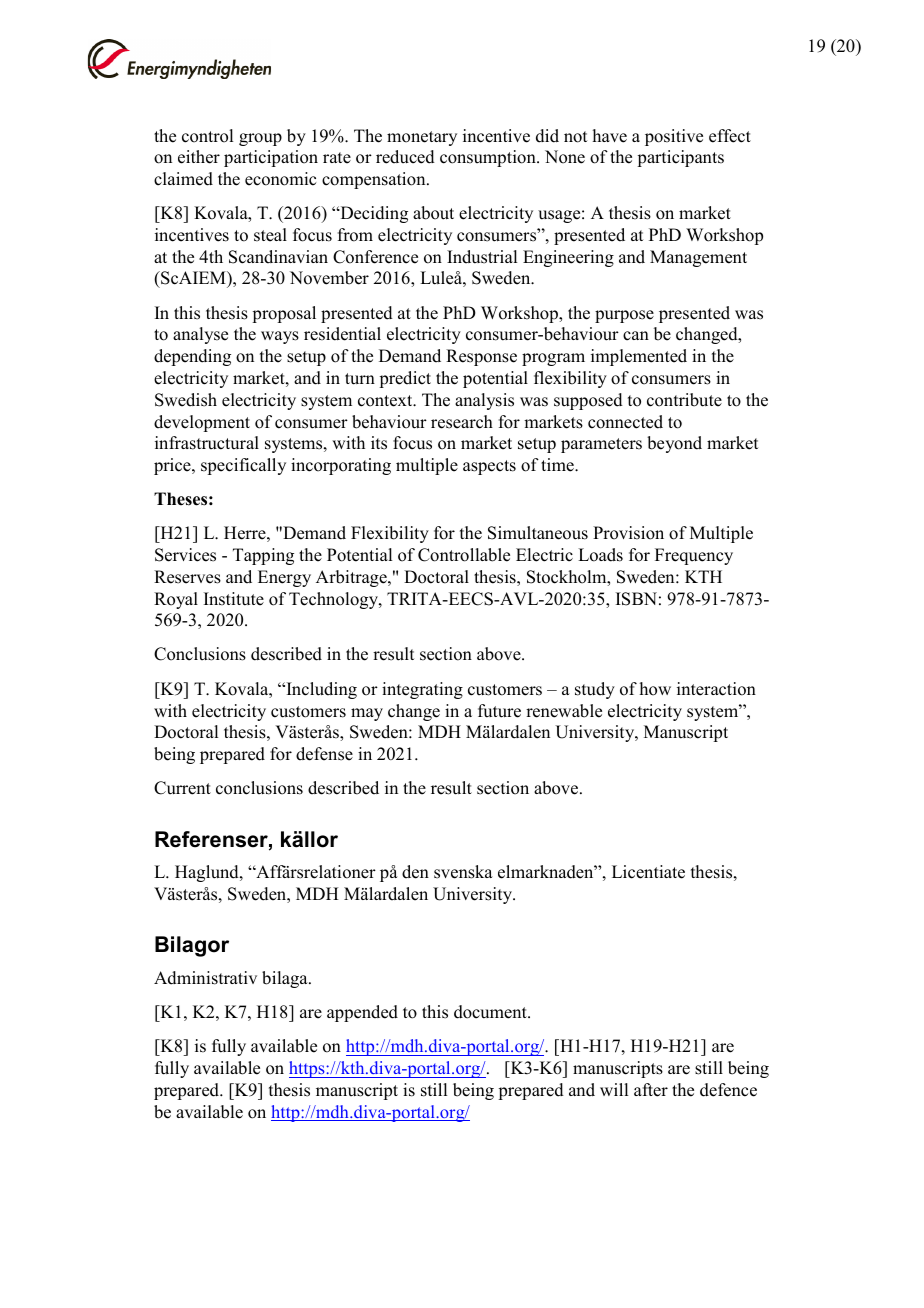 Image resolution: width=924 pixels, height=1308 pixels. Describe the element at coordinates (674, 444) in the screenshot. I see `beyond` at that location.
